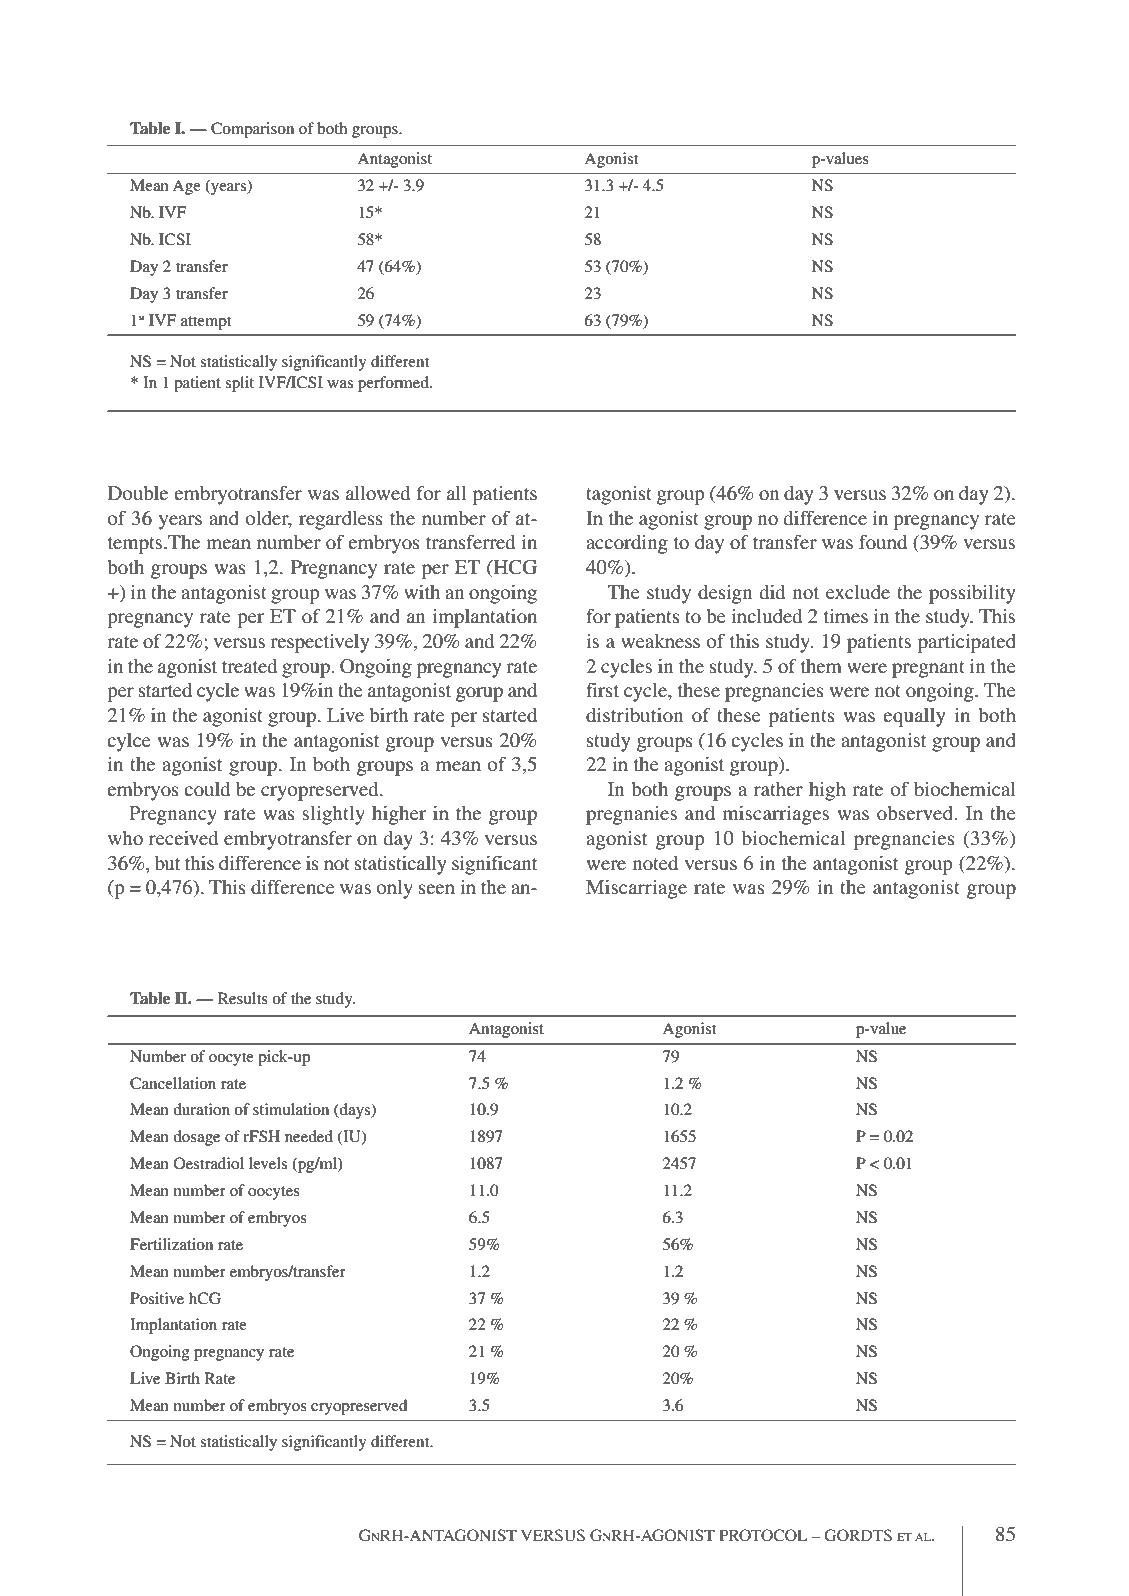 This document has height=1596, width=1129. I want to click on treated, so click(249, 666).
